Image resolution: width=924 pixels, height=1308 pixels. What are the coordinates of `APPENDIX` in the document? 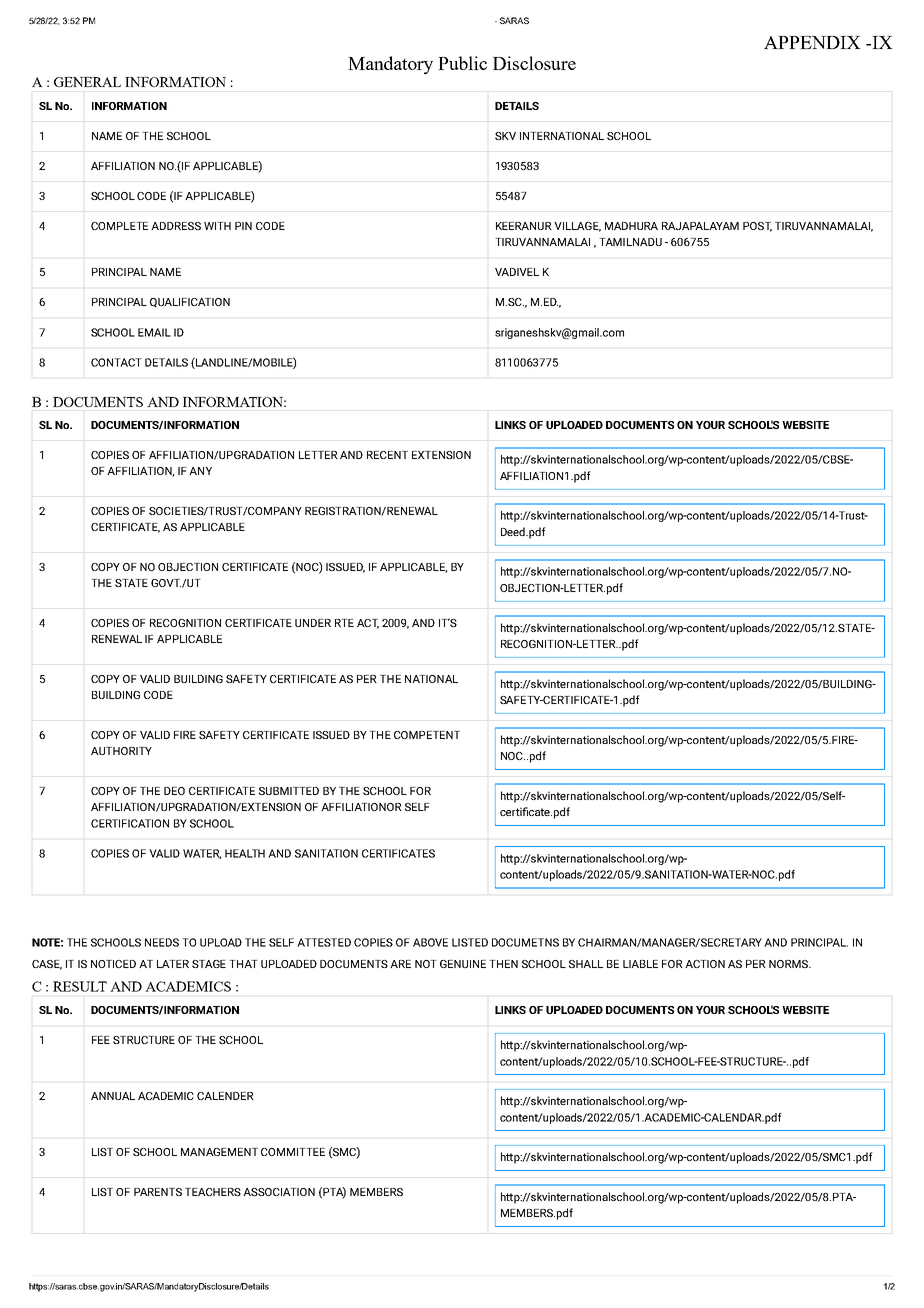 It's located at (812, 42).
